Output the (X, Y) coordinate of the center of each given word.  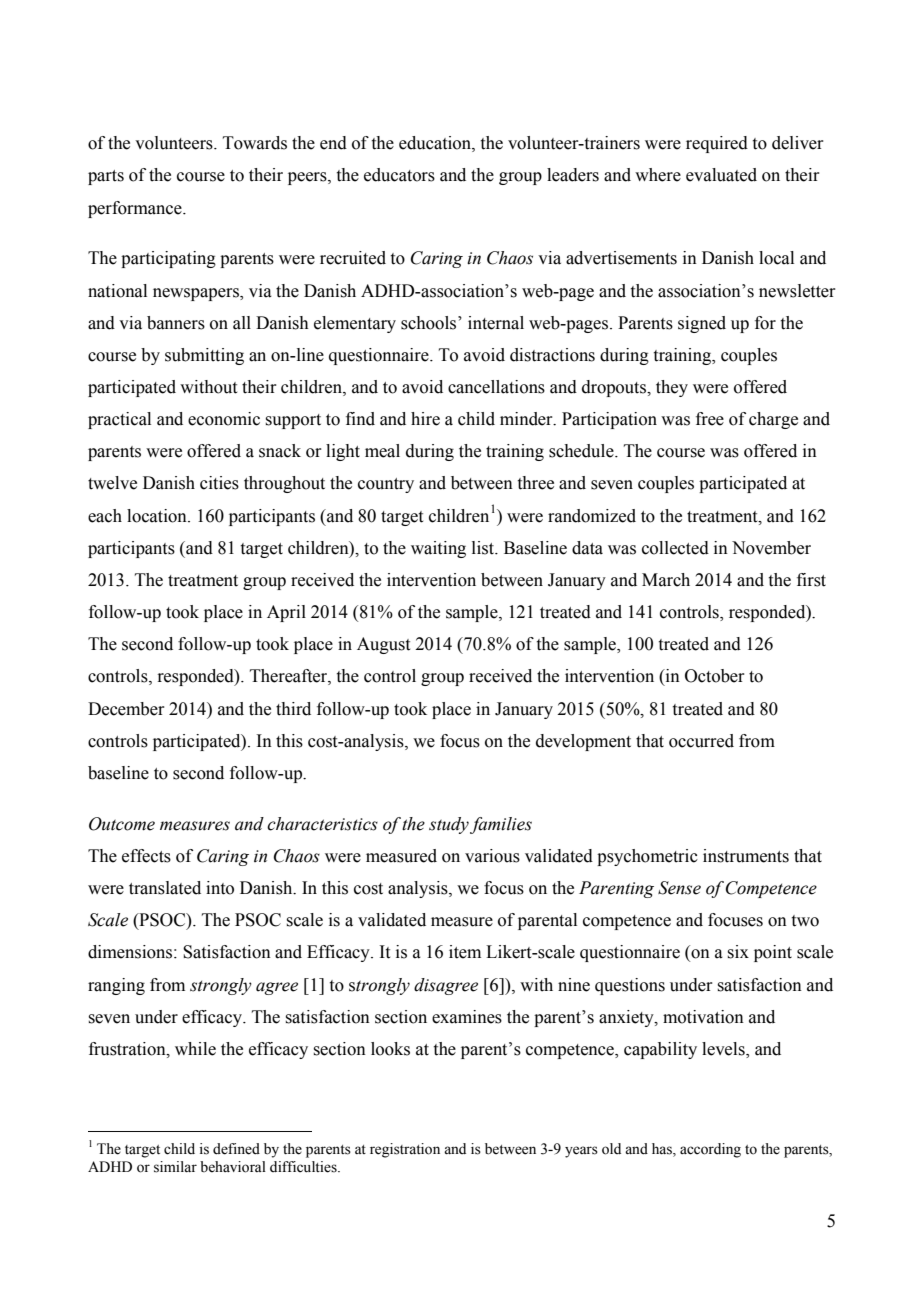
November (771, 548)
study (449, 825)
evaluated (721, 175)
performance (136, 209)
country (386, 485)
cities (219, 483)
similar (175, 1167)
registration (405, 1150)
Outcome (122, 824)
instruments (746, 856)
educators (399, 175)
